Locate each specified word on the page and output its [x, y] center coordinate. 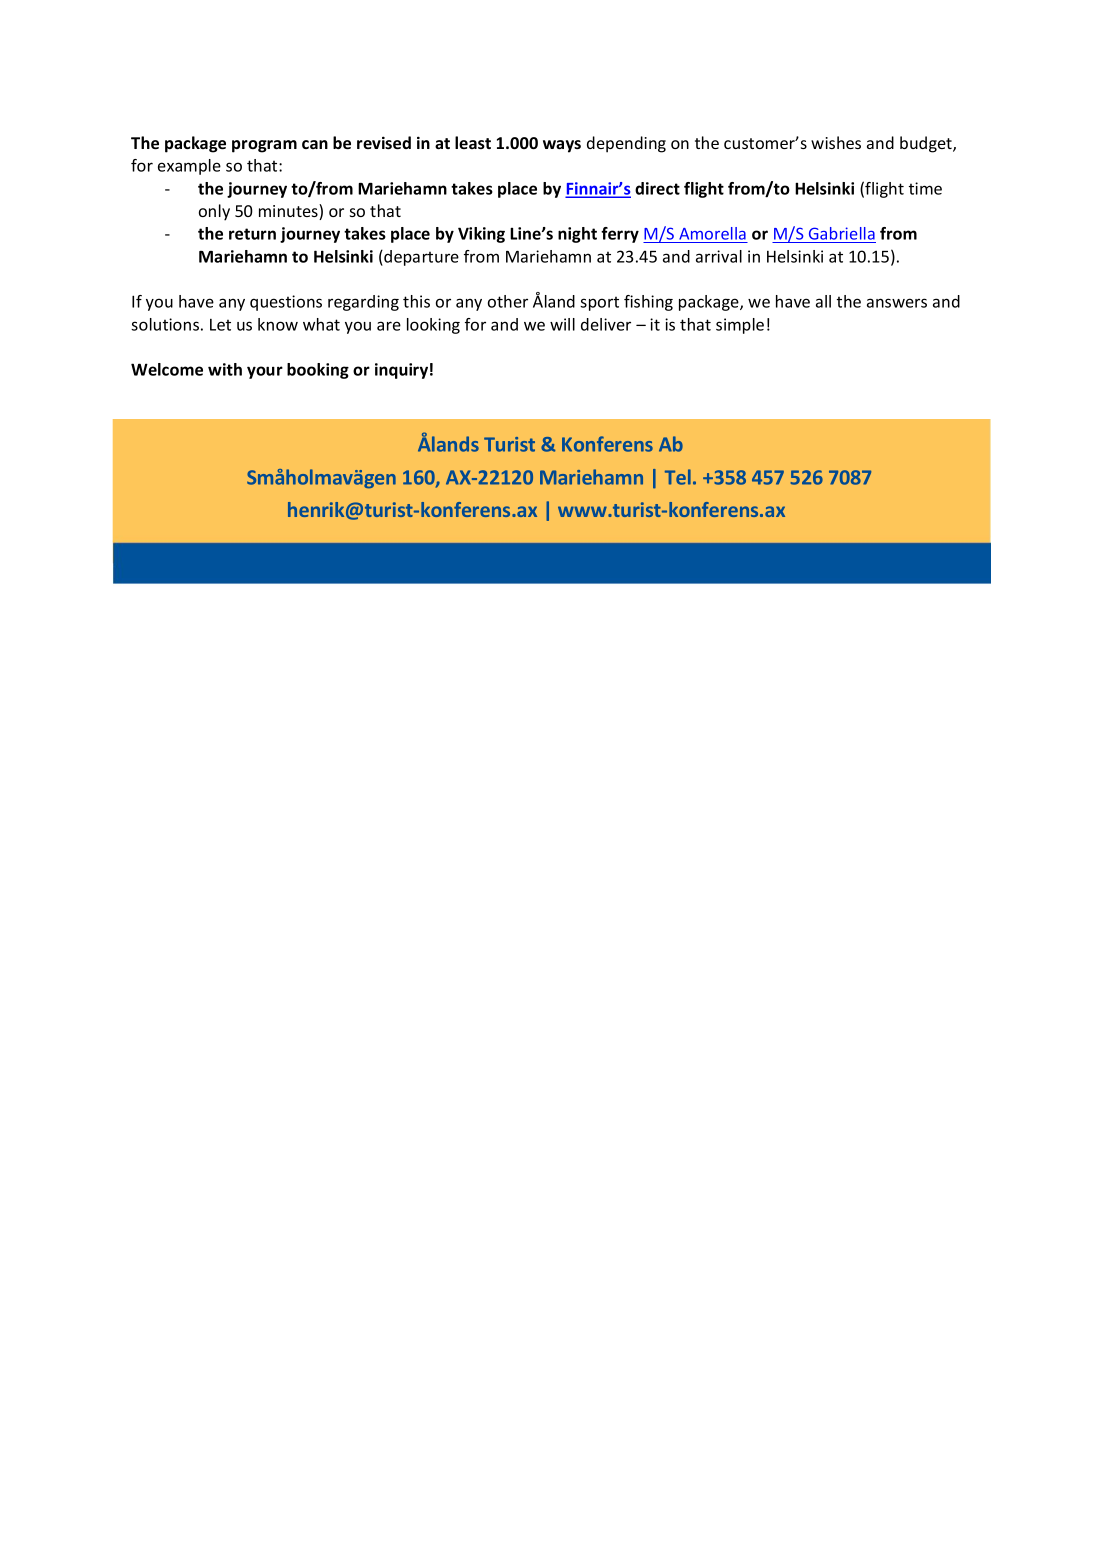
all [823, 301]
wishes [836, 142]
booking [318, 371]
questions [286, 303]
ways [562, 146]
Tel [678, 477]
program [264, 146]
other [508, 301]
